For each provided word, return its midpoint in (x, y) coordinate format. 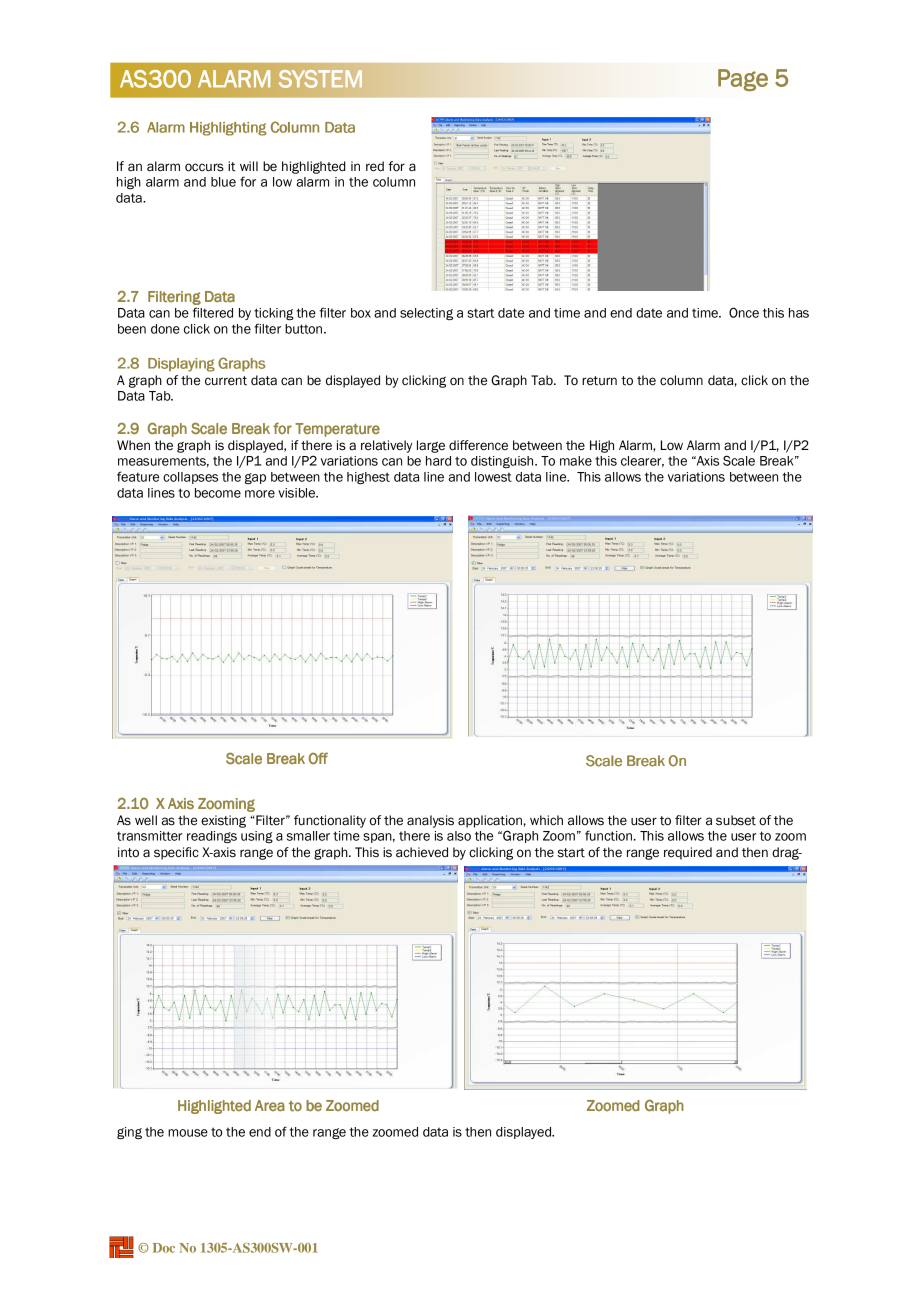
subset (736, 820)
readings (212, 837)
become (218, 493)
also (459, 836)
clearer (642, 461)
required (688, 853)
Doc (164, 1248)
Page (743, 80)
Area (270, 1105)
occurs (204, 167)
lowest (493, 477)
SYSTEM (320, 79)
